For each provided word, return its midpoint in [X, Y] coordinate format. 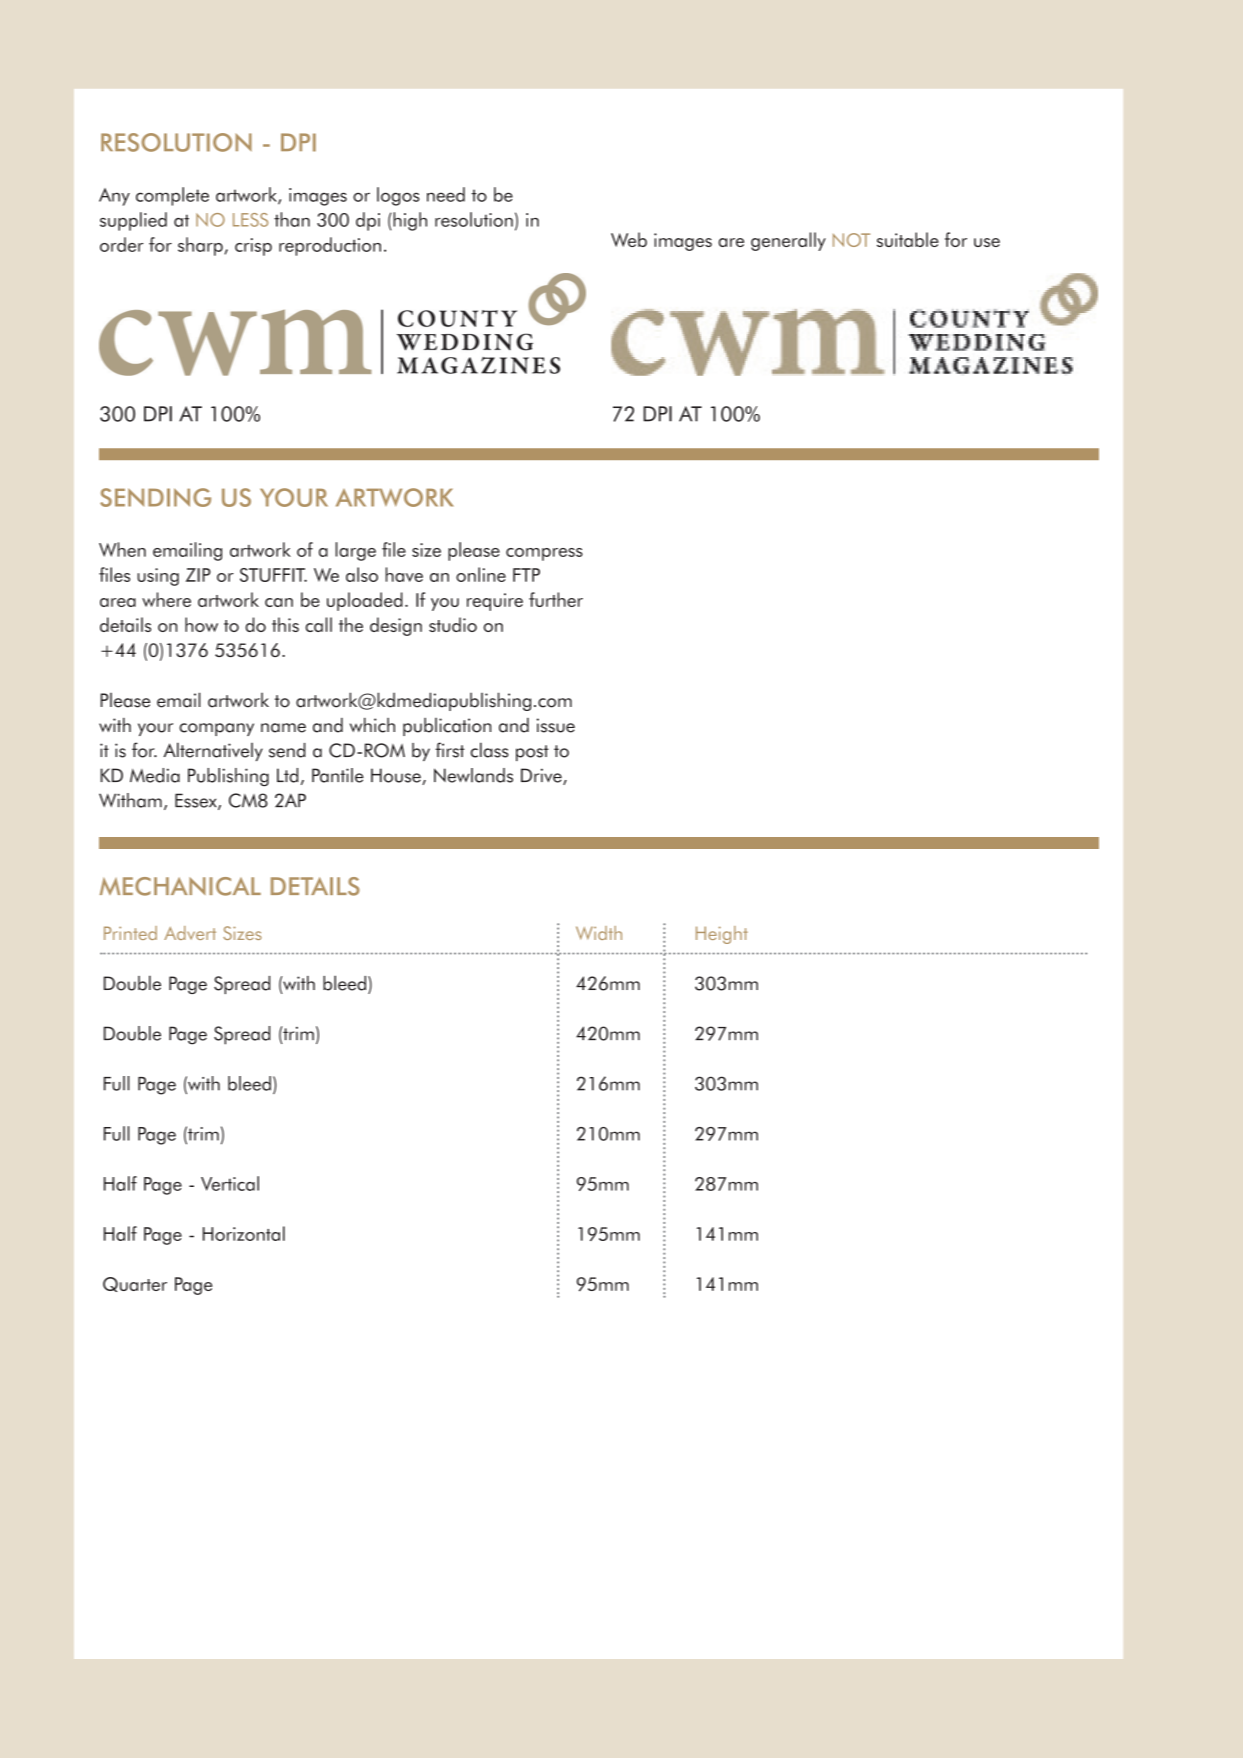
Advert [190, 933]
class [490, 750]
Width [599, 933]
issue [556, 725]
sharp [201, 246]
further [556, 599]
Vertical [230, 1183]
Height [722, 935]
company [216, 729]
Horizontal [244, 1233]
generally [788, 241]
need [446, 194]
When [122, 549]
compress [544, 554]
